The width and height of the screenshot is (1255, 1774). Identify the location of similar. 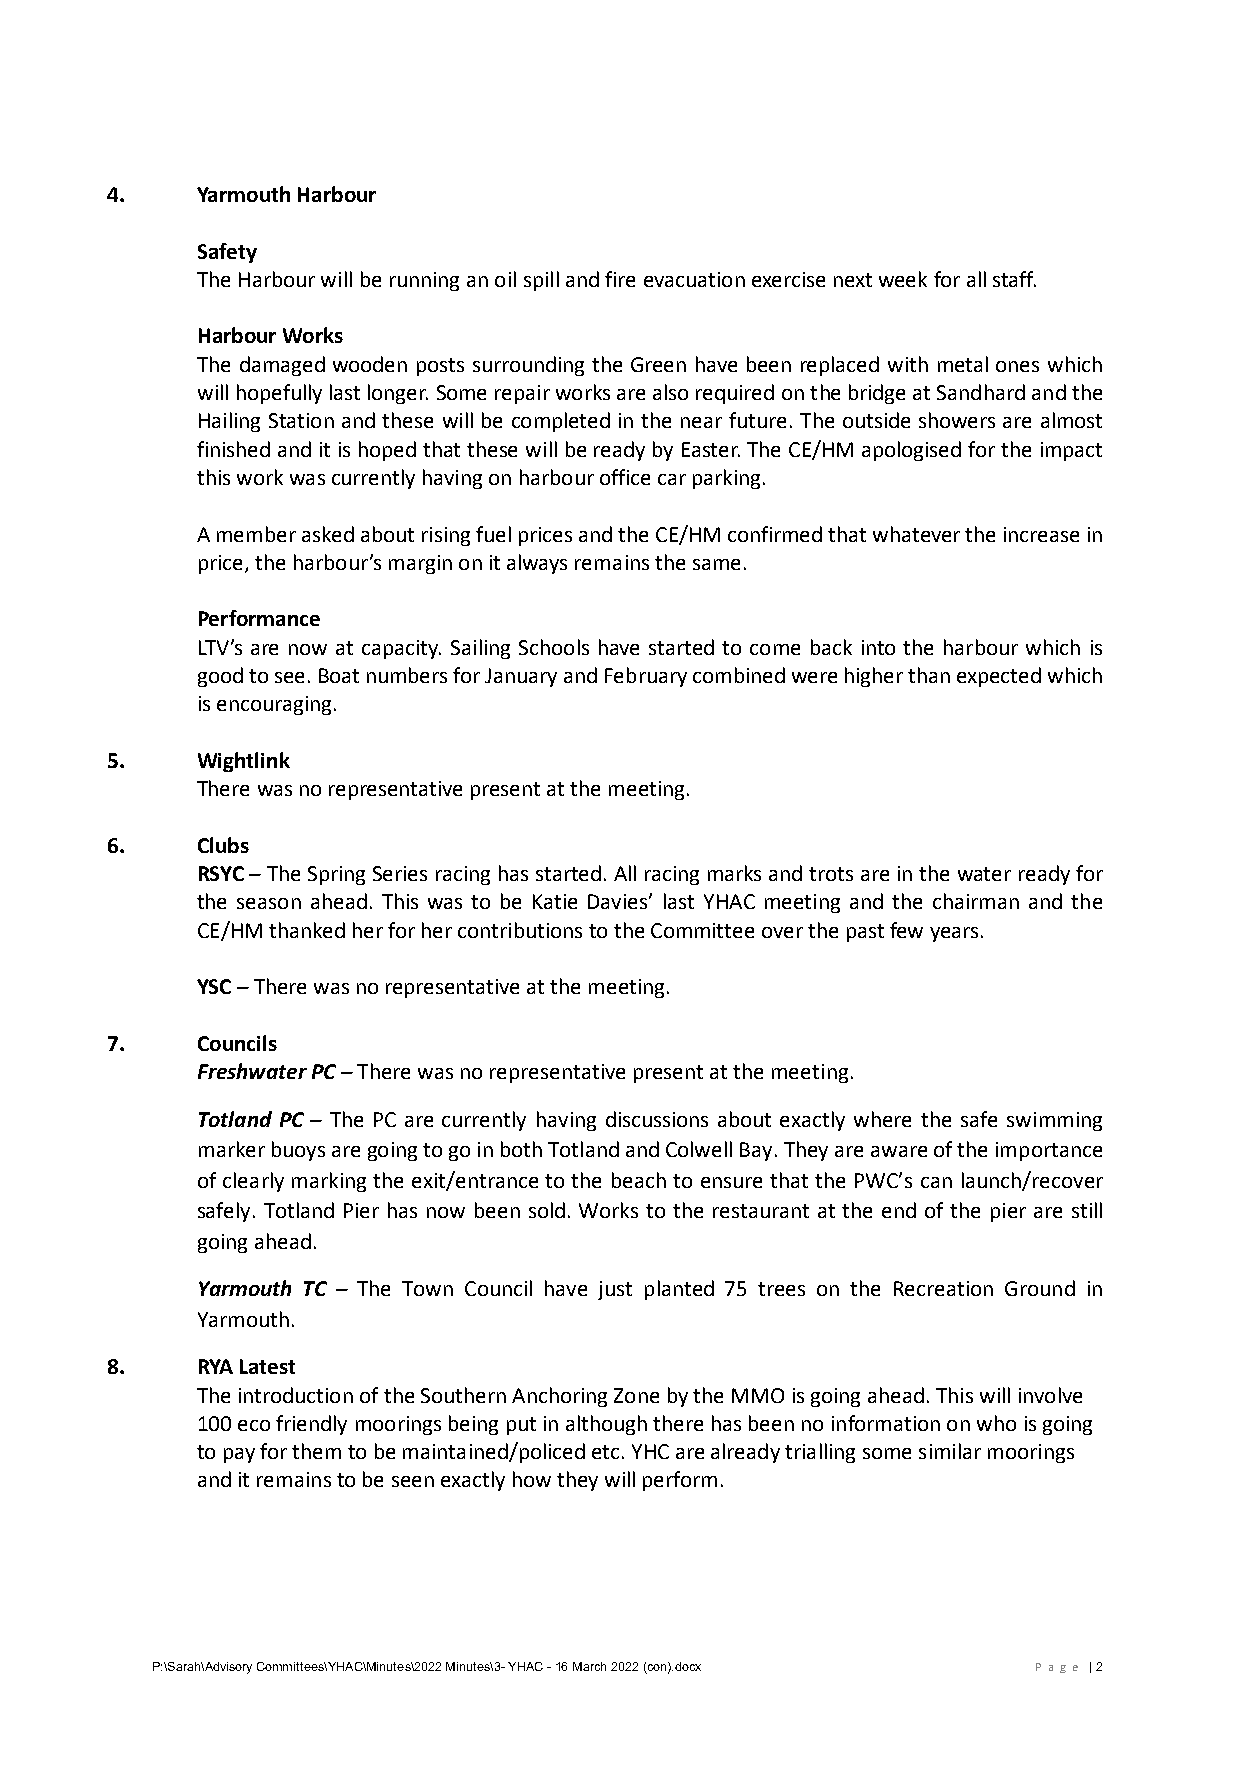
(950, 1451).
